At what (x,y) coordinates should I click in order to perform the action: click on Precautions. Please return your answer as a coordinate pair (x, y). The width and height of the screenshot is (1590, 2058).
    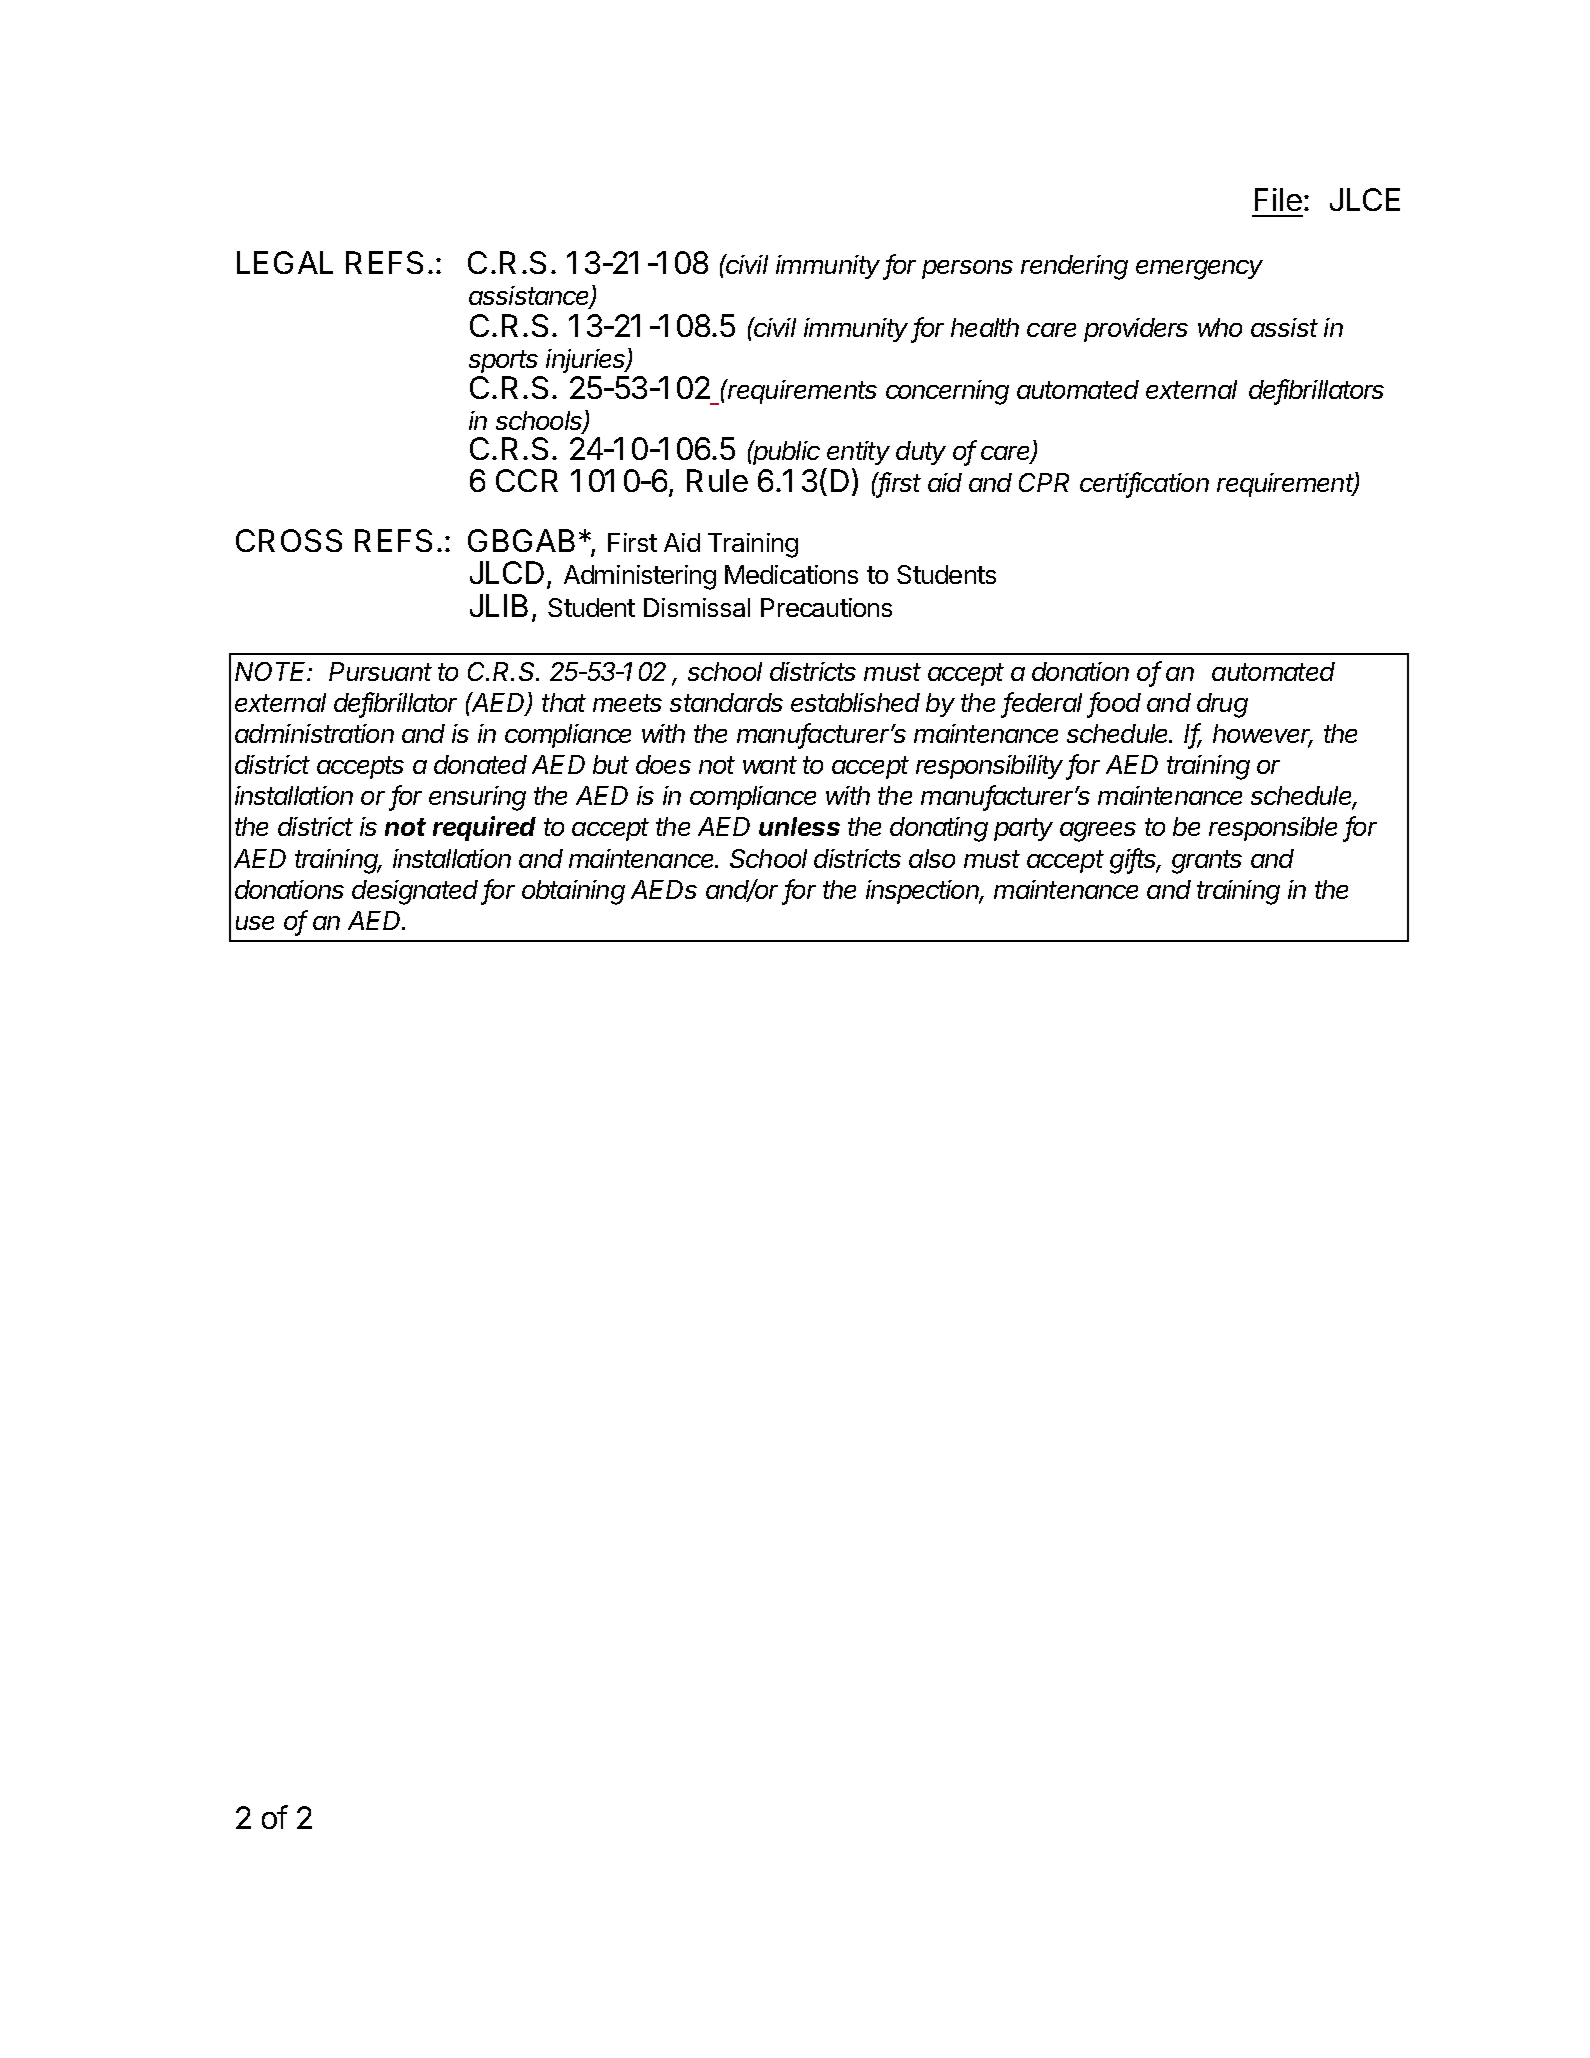
    Looking at the image, I should click on (826, 607).
